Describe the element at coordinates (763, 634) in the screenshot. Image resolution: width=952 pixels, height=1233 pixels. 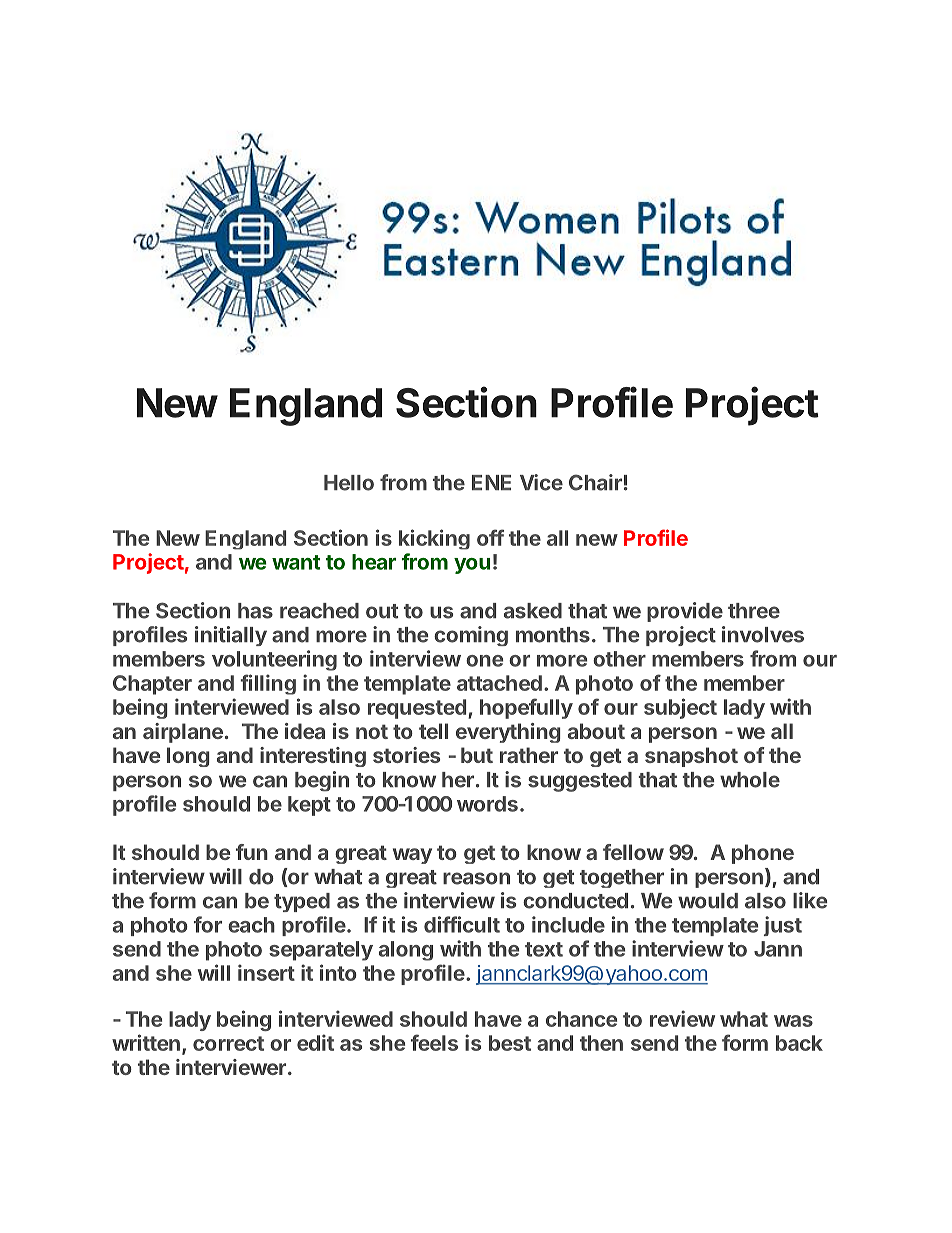
I see `involves` at that location.
